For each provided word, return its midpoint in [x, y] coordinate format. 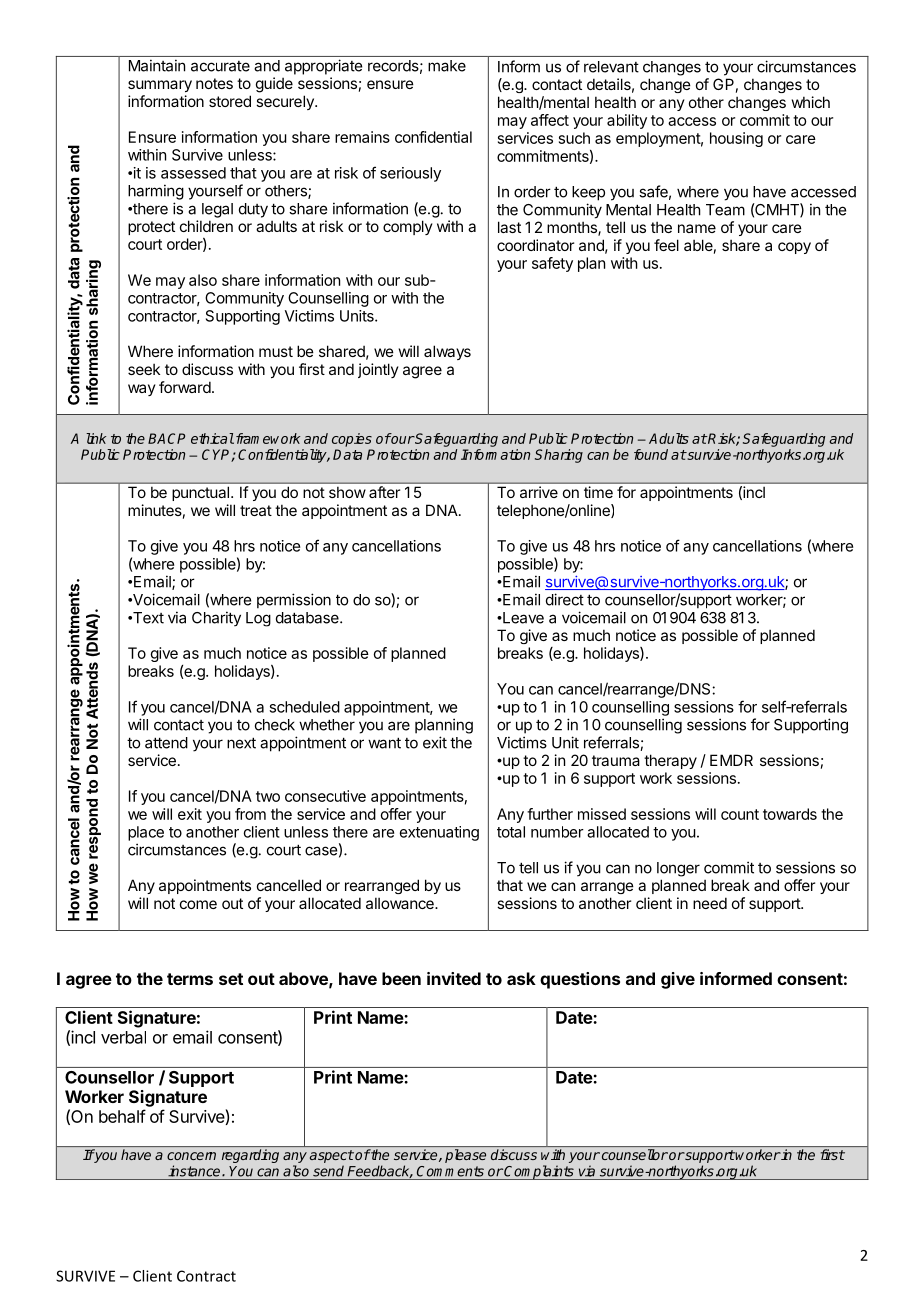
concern [191, 1156]
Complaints [539, 1172]
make [447, 66]
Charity [216, 618]
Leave [522, 618]
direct [565, 599]
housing [736, 139]
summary [160, 86]
